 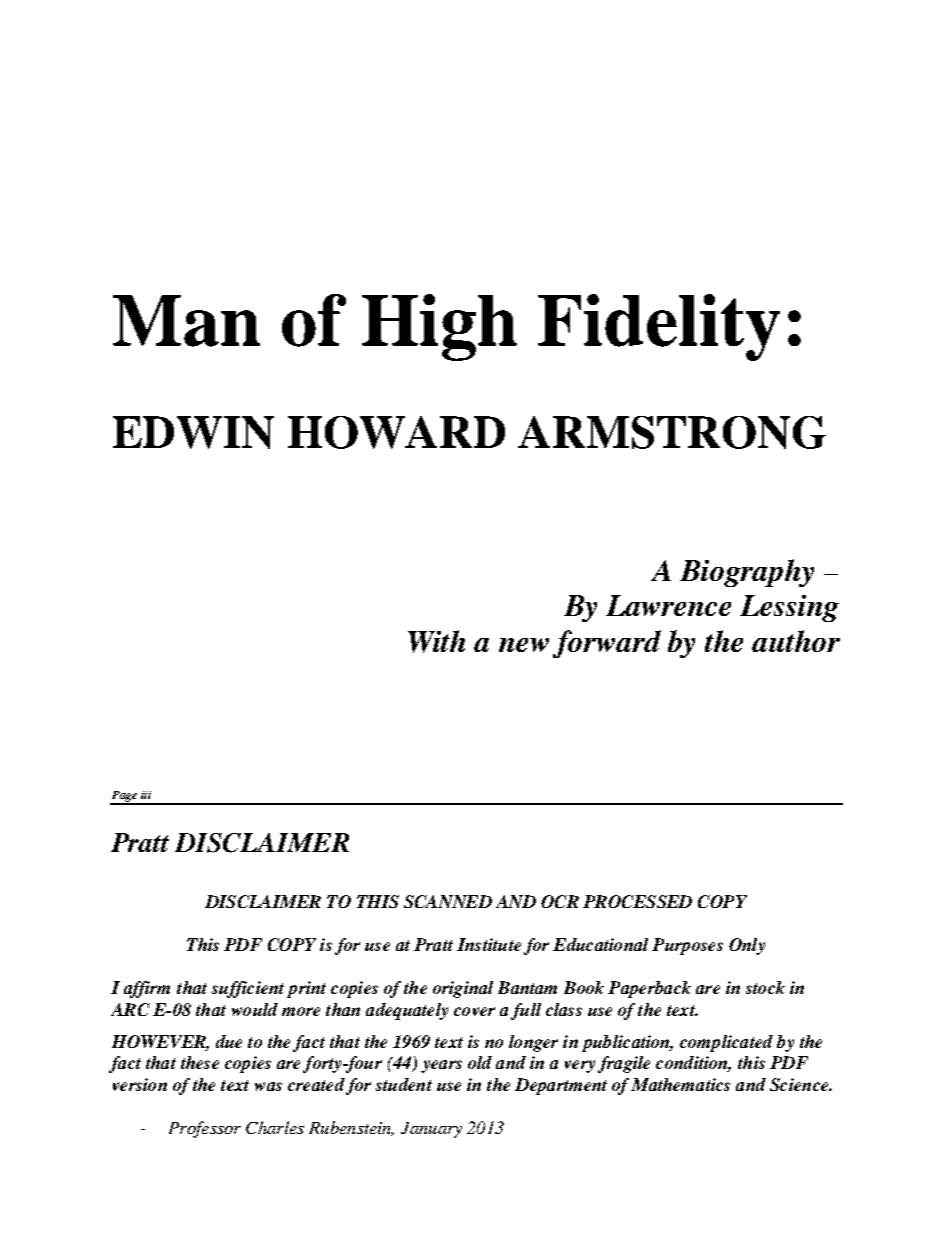 I want to click on Fidelity, so click(x=659, y=327).
